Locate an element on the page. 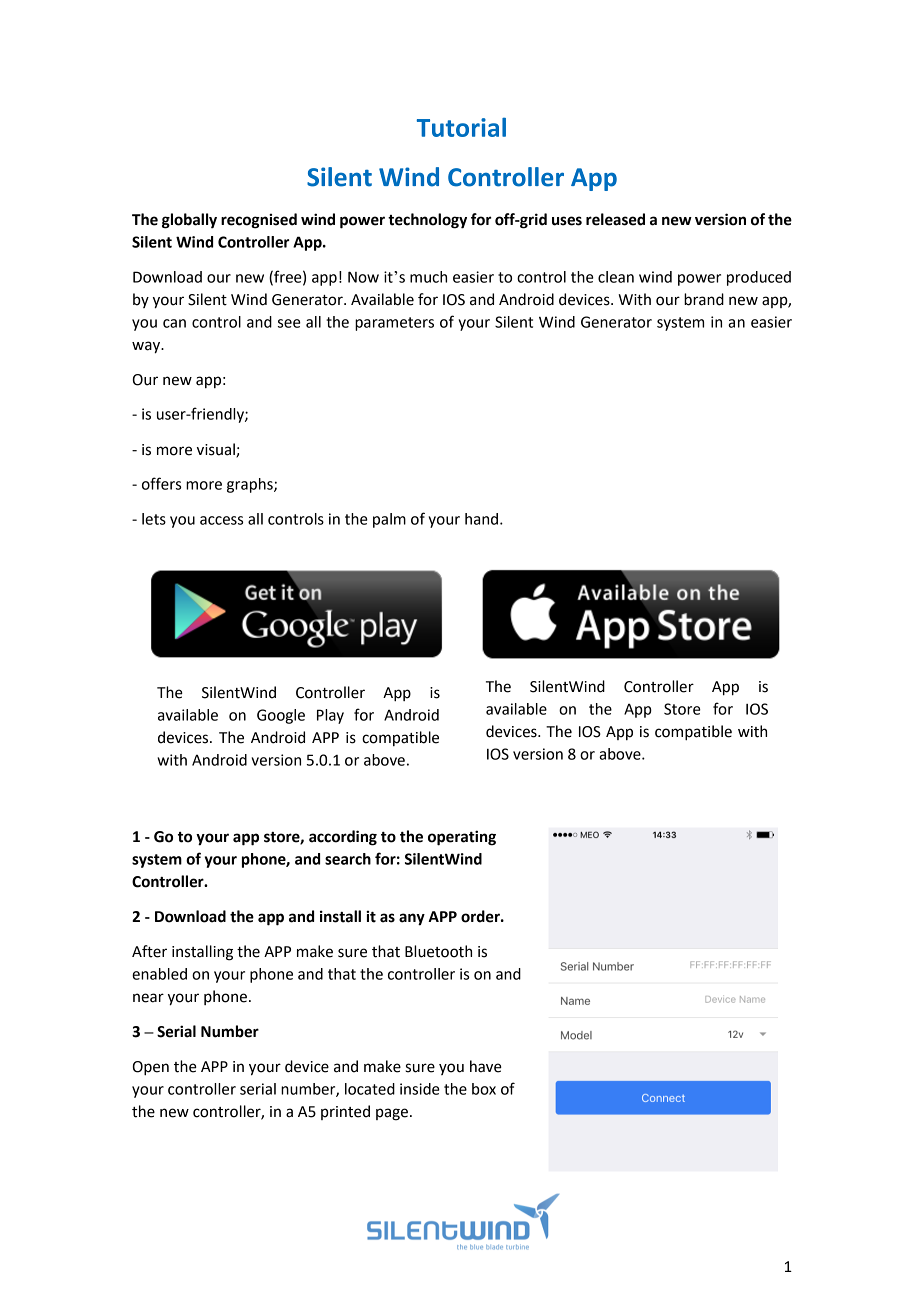  globally is located at coordinates (189, 221).
